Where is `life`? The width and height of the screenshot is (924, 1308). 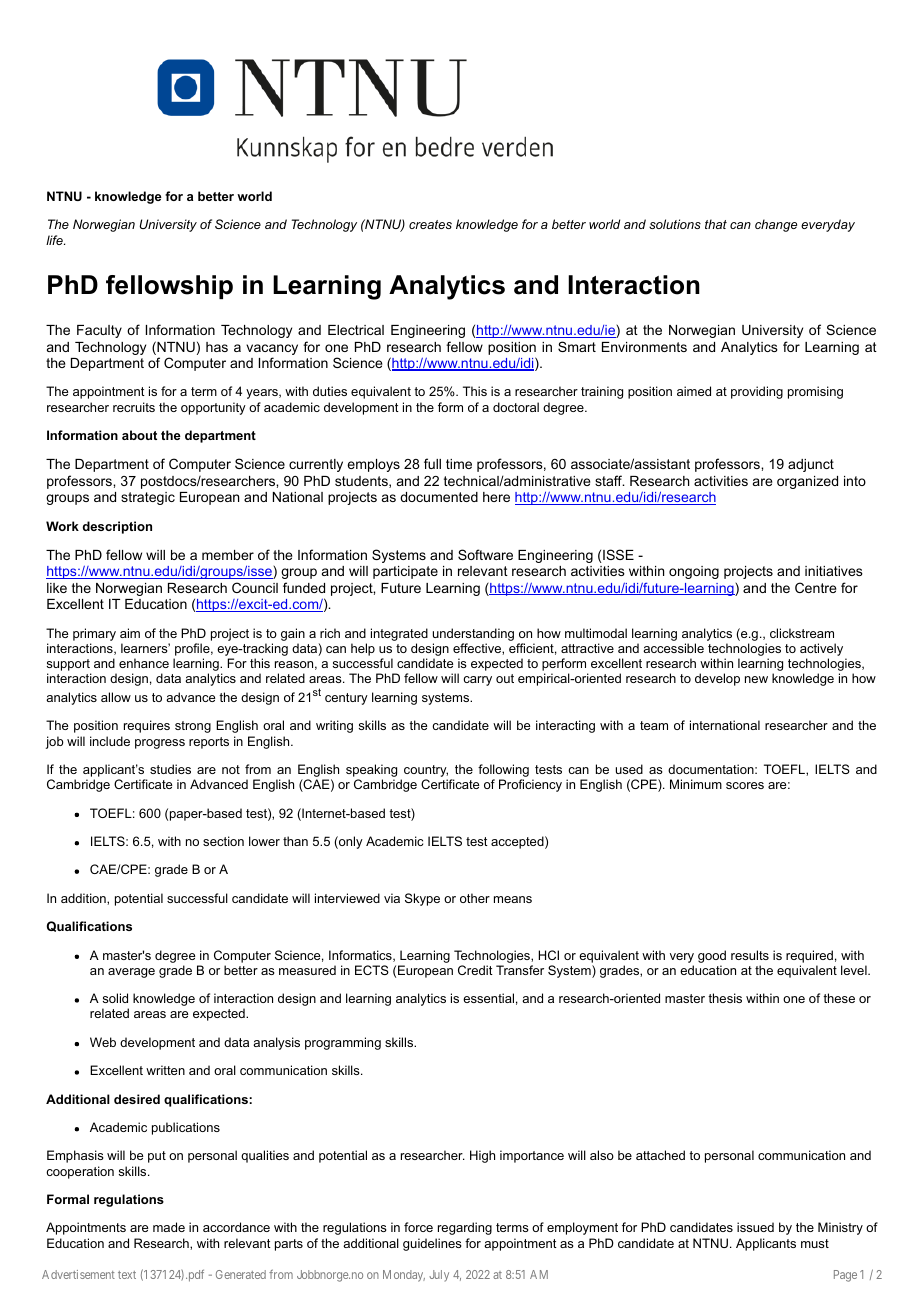
life is located at coordinates (55, 240).
